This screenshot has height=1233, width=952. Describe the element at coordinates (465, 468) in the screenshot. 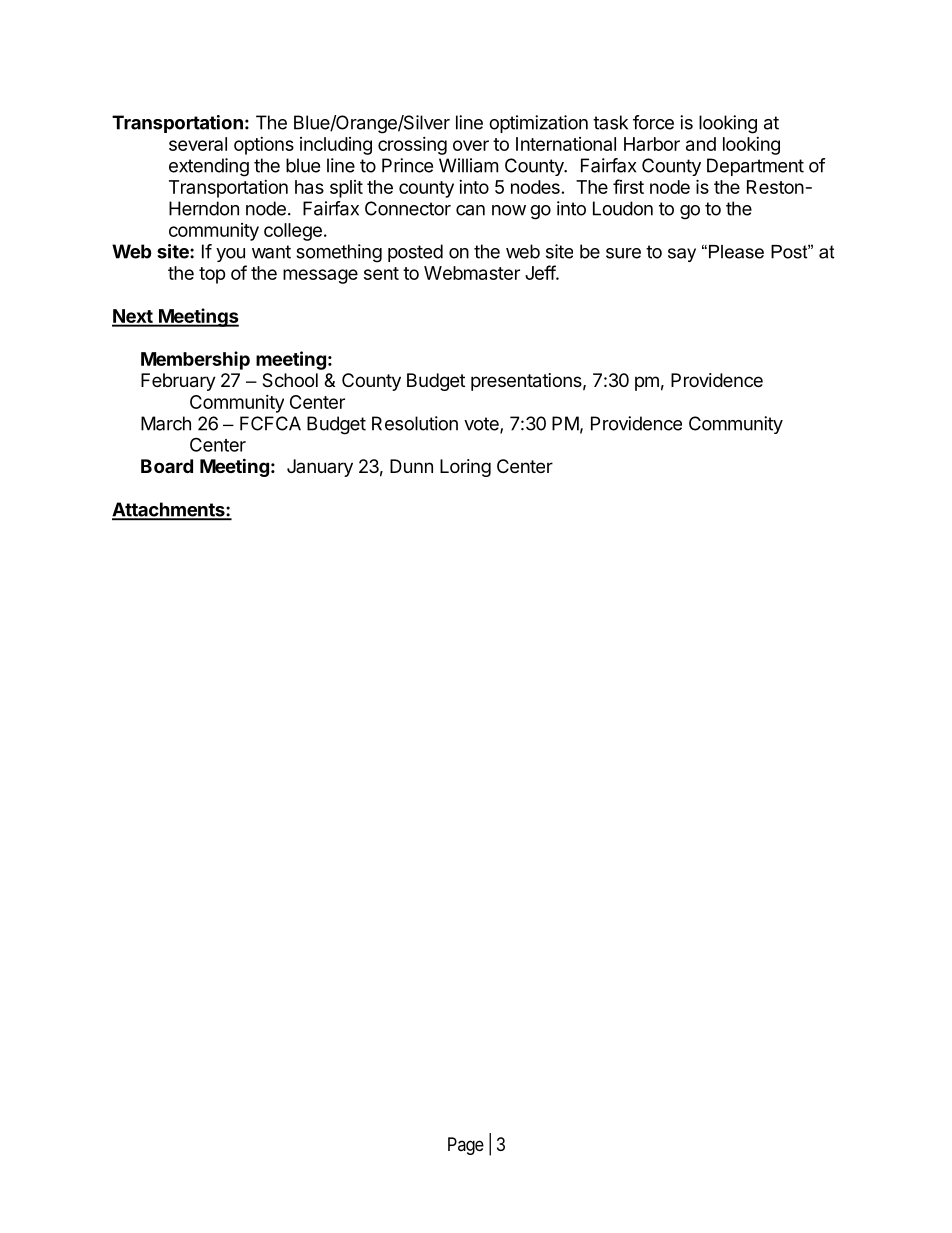

I see `Loring` at that location.
